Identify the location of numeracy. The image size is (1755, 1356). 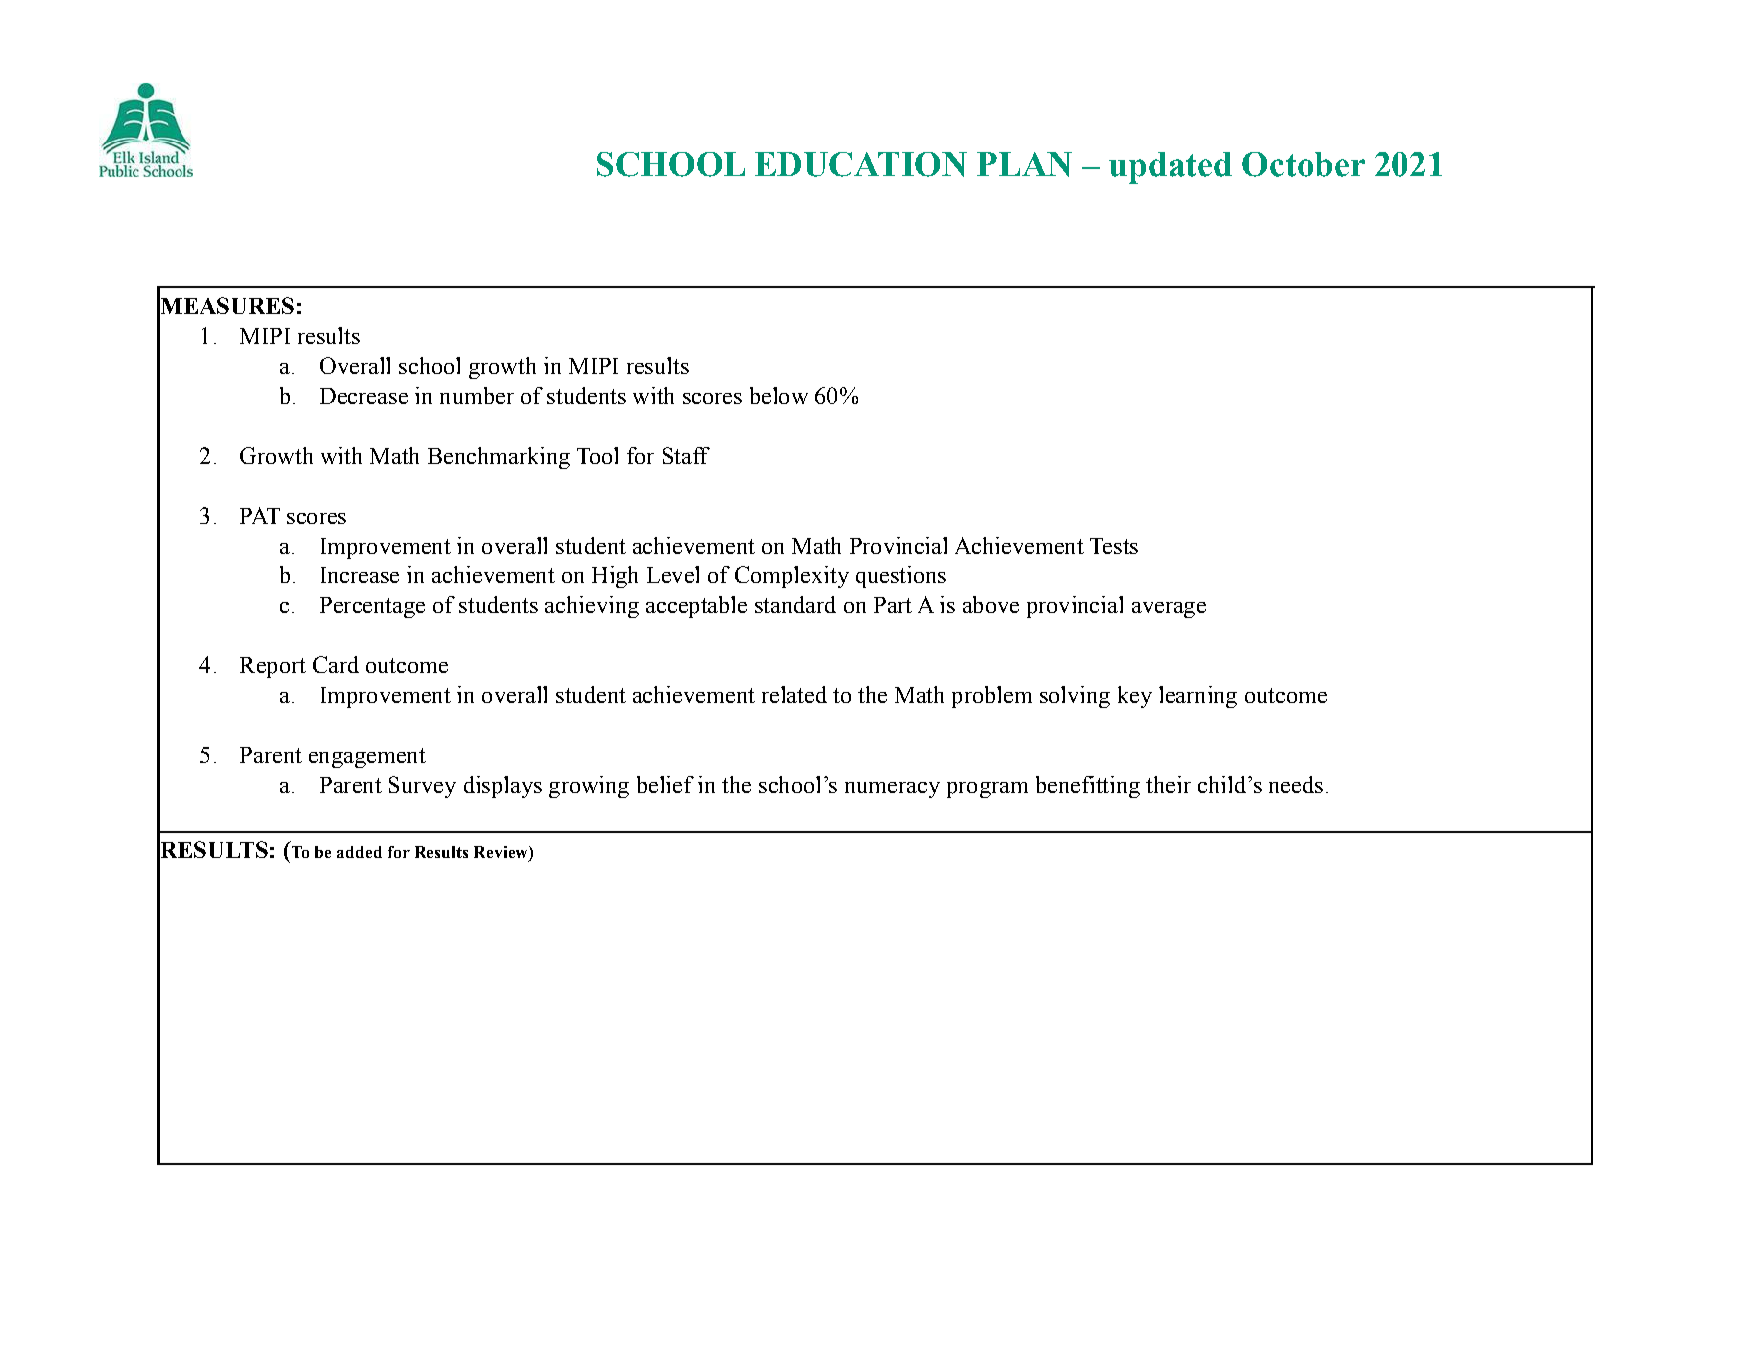
(892, 790).
